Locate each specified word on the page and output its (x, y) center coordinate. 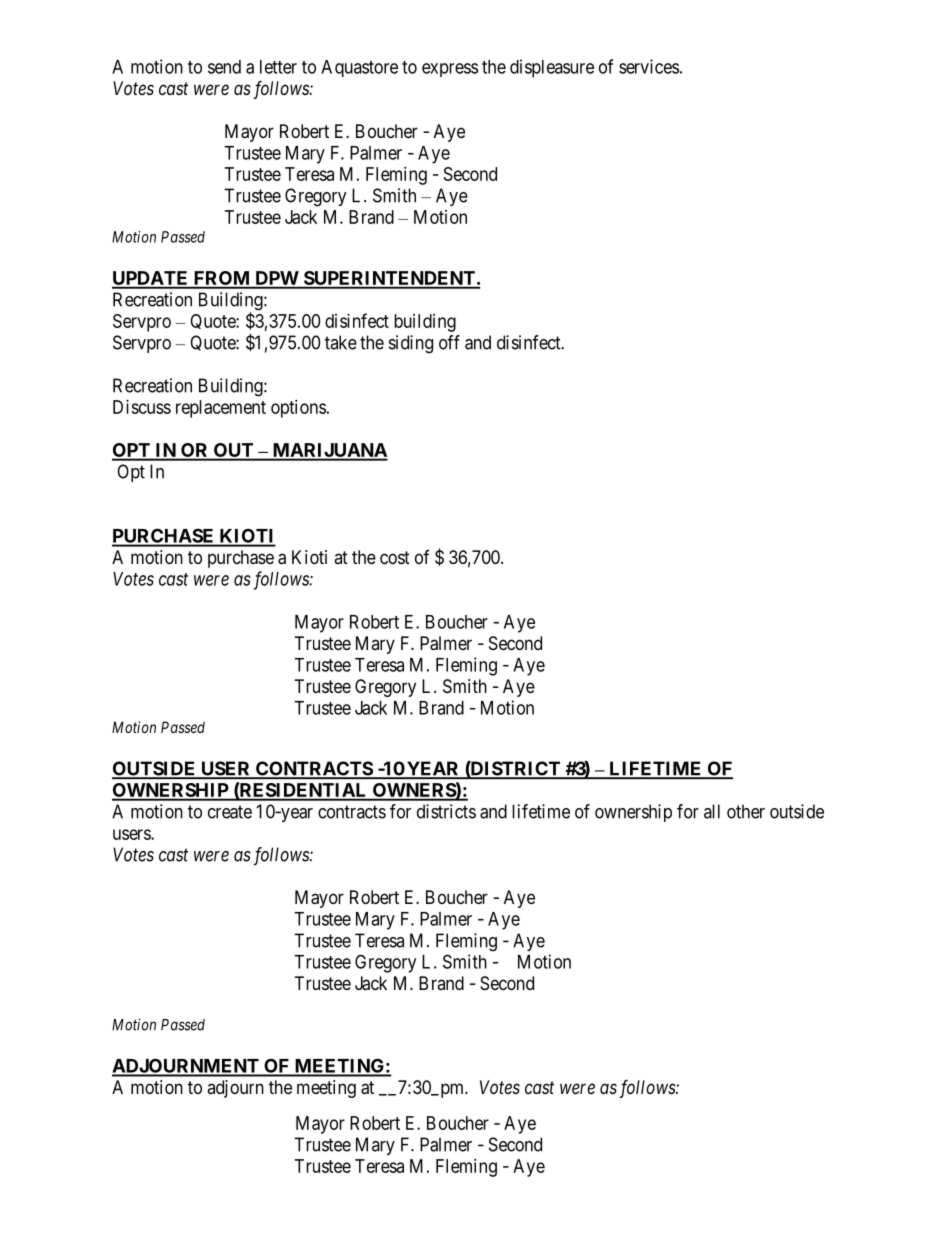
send (224, 67)
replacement (221, 409)
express (450, 70)
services (649, 66)
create (230, 812)
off (449, 342)
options (298, 409)
